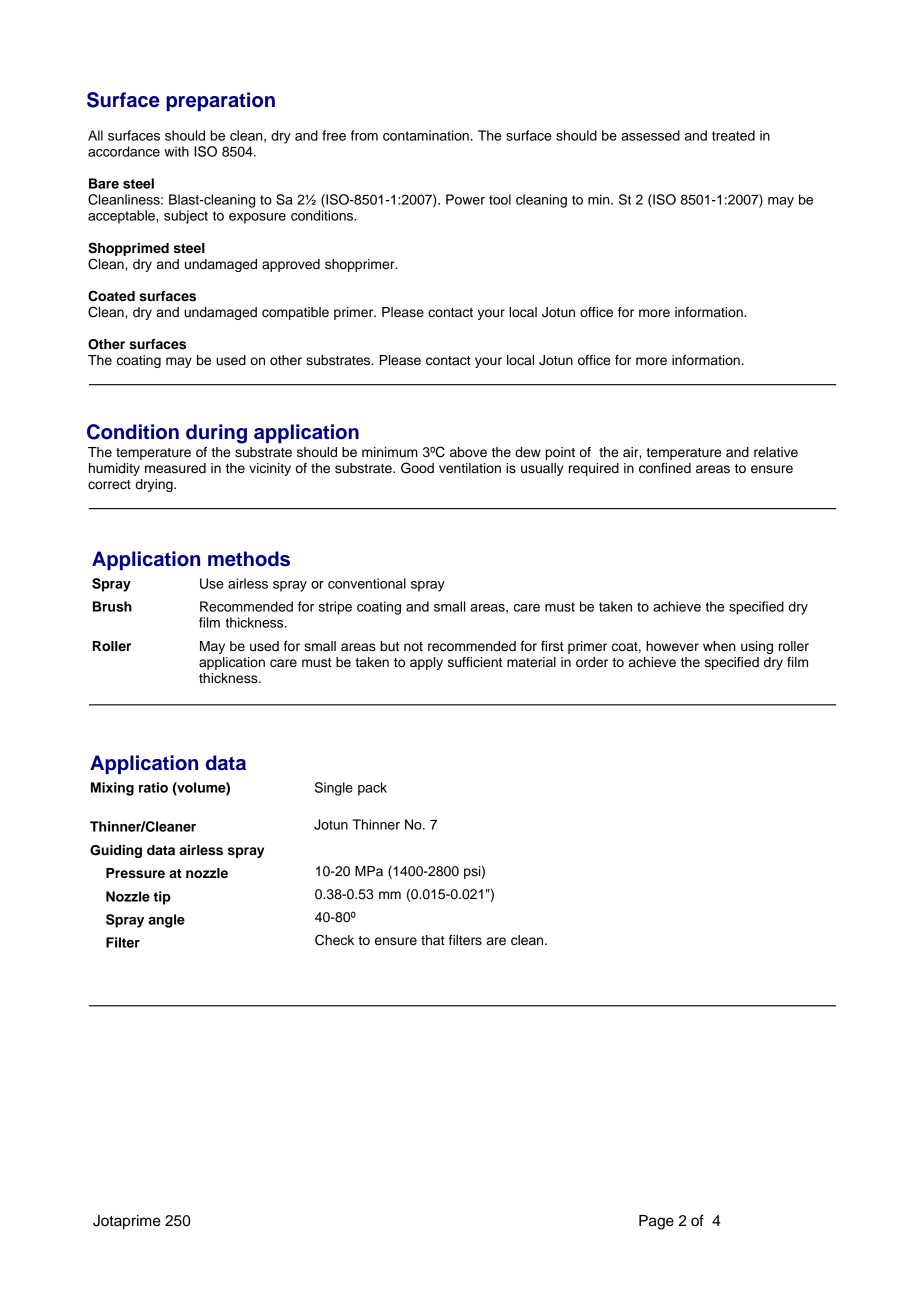  What do you see at coordinates (334, 940) in the screenshot?
I see `Check` at bounding box center [334, 940].
